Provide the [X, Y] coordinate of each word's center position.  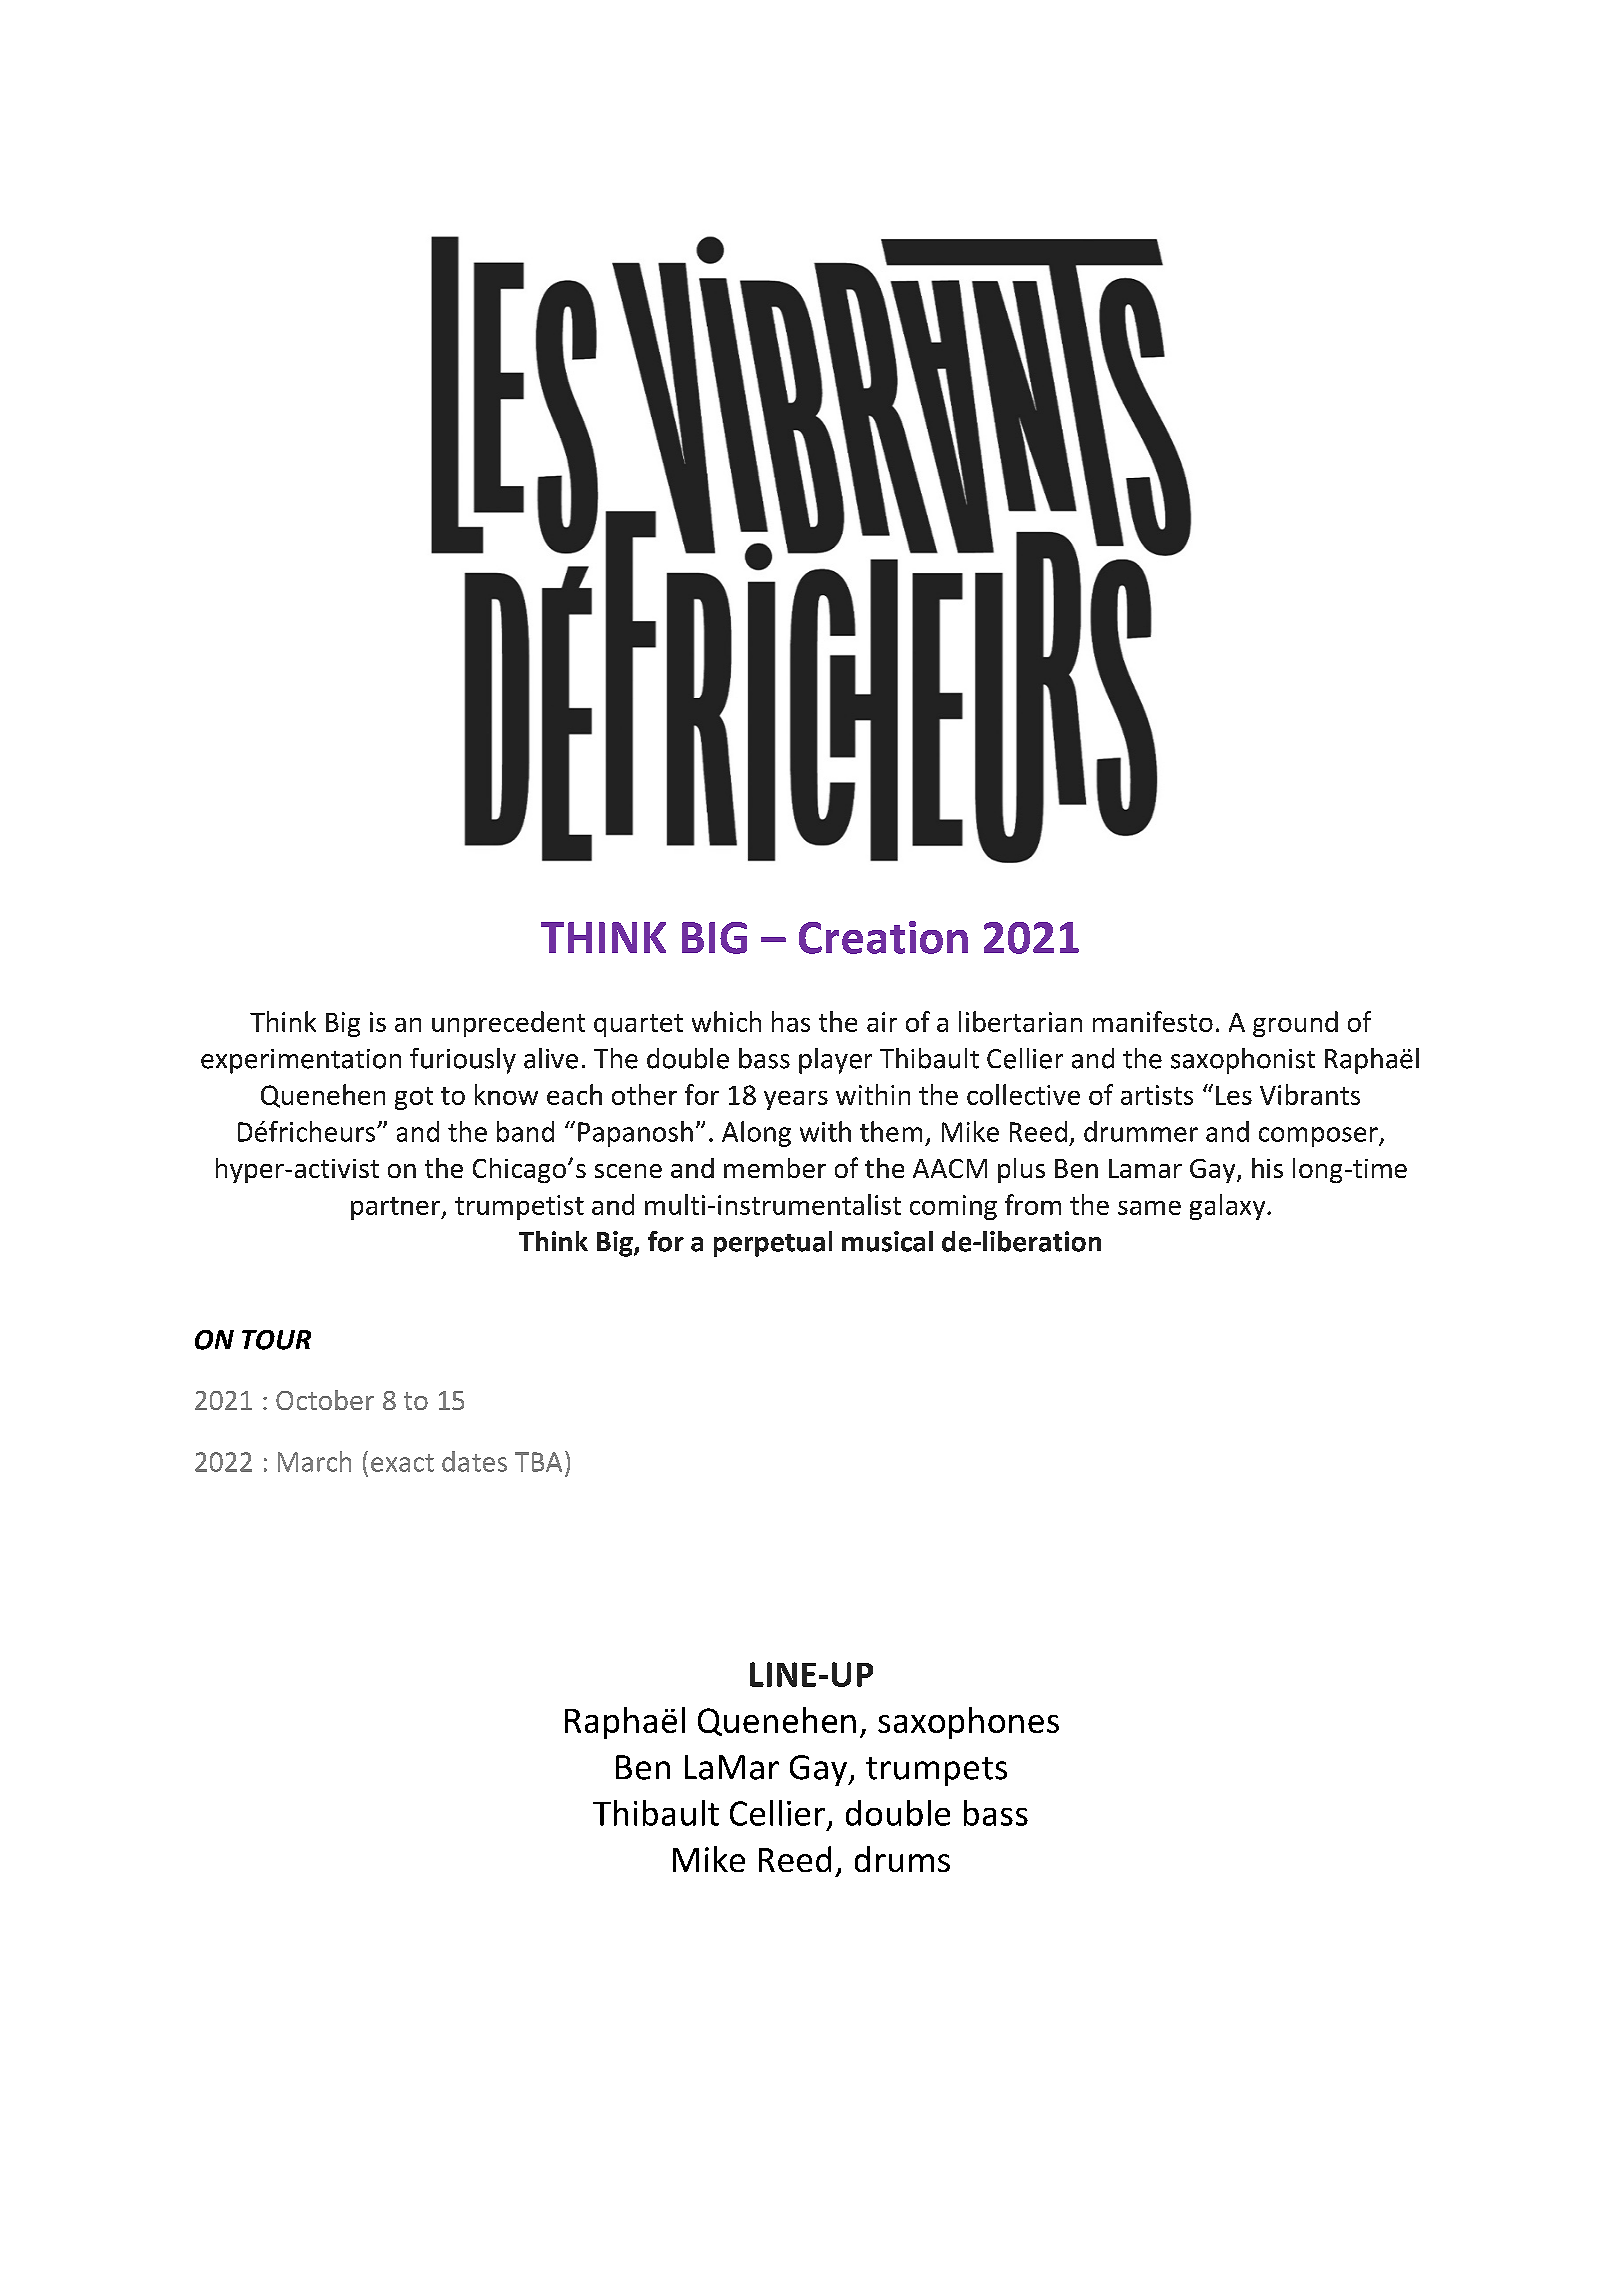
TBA [538, 1462]
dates [474, 1461]
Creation [883, 937]
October [325, 1400]
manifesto [1153, 1021]
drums [902, 1859]
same [1149, 1208]
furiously [463, 1061]
